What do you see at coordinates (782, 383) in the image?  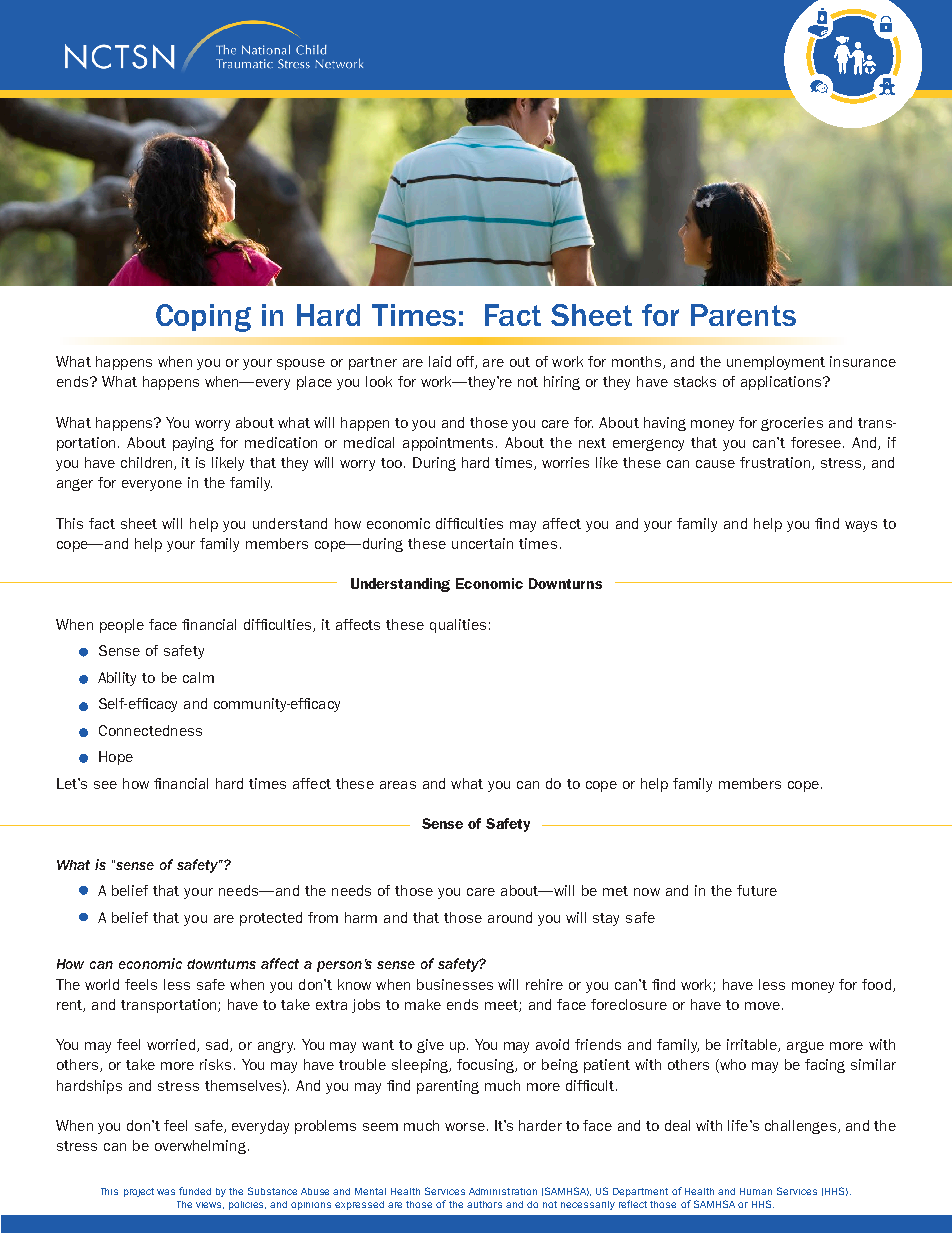 I see `applications` at bounding box center [782, 383].
